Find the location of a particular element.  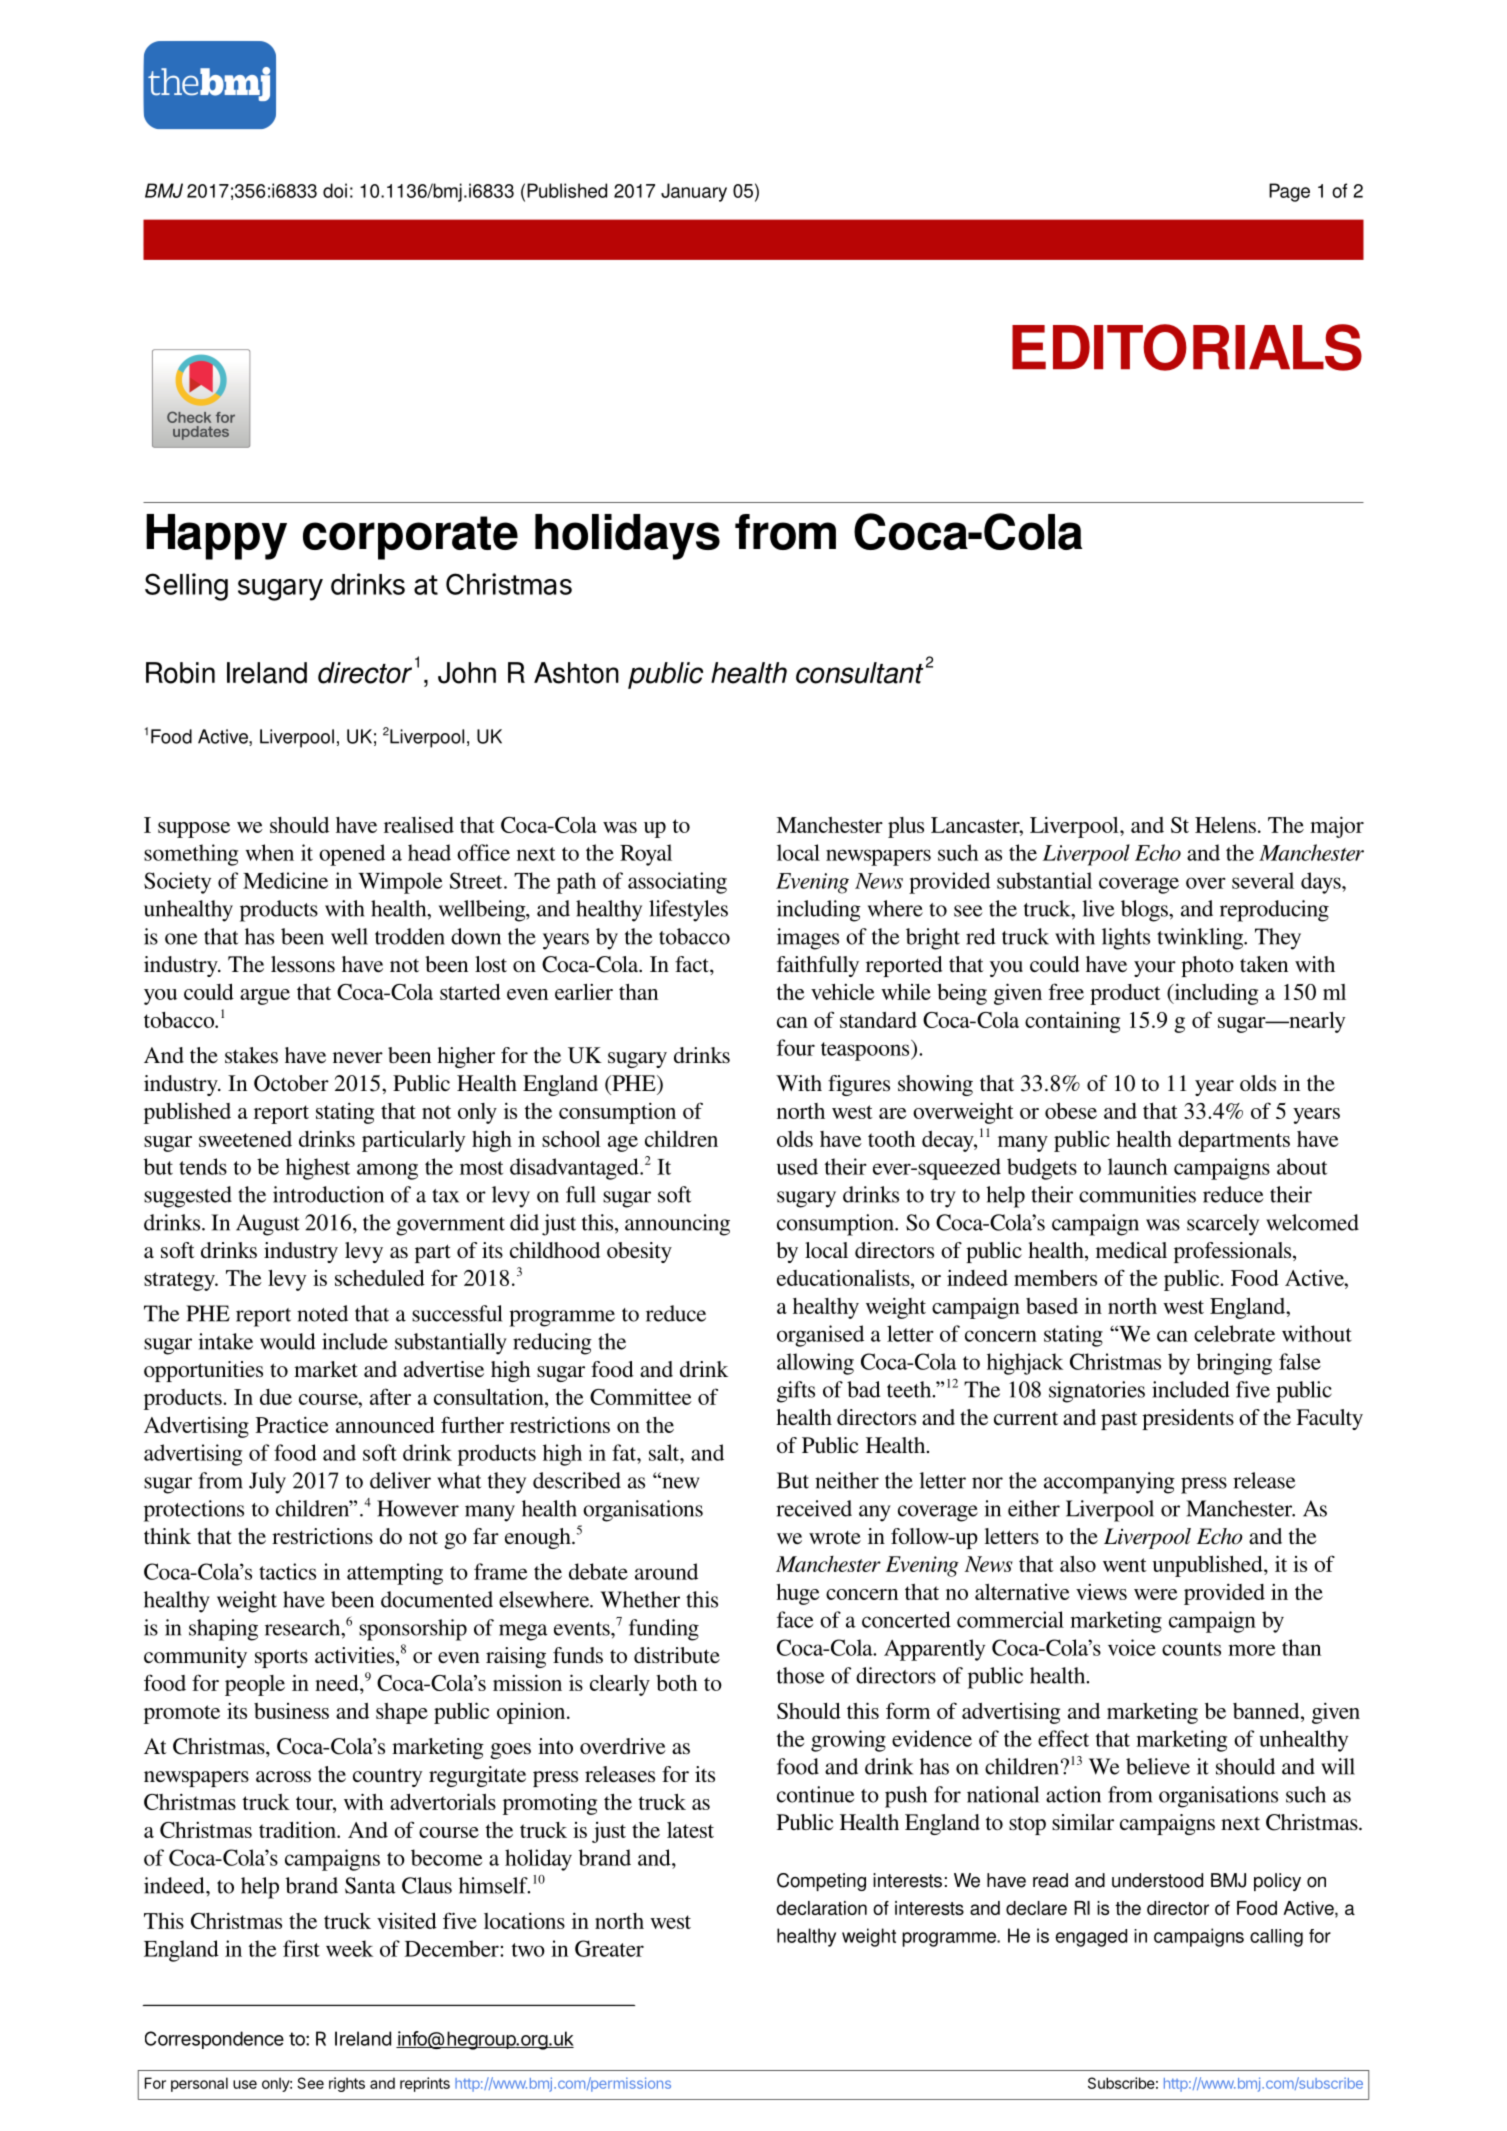

Page is located at coordinates (1289, 192).
